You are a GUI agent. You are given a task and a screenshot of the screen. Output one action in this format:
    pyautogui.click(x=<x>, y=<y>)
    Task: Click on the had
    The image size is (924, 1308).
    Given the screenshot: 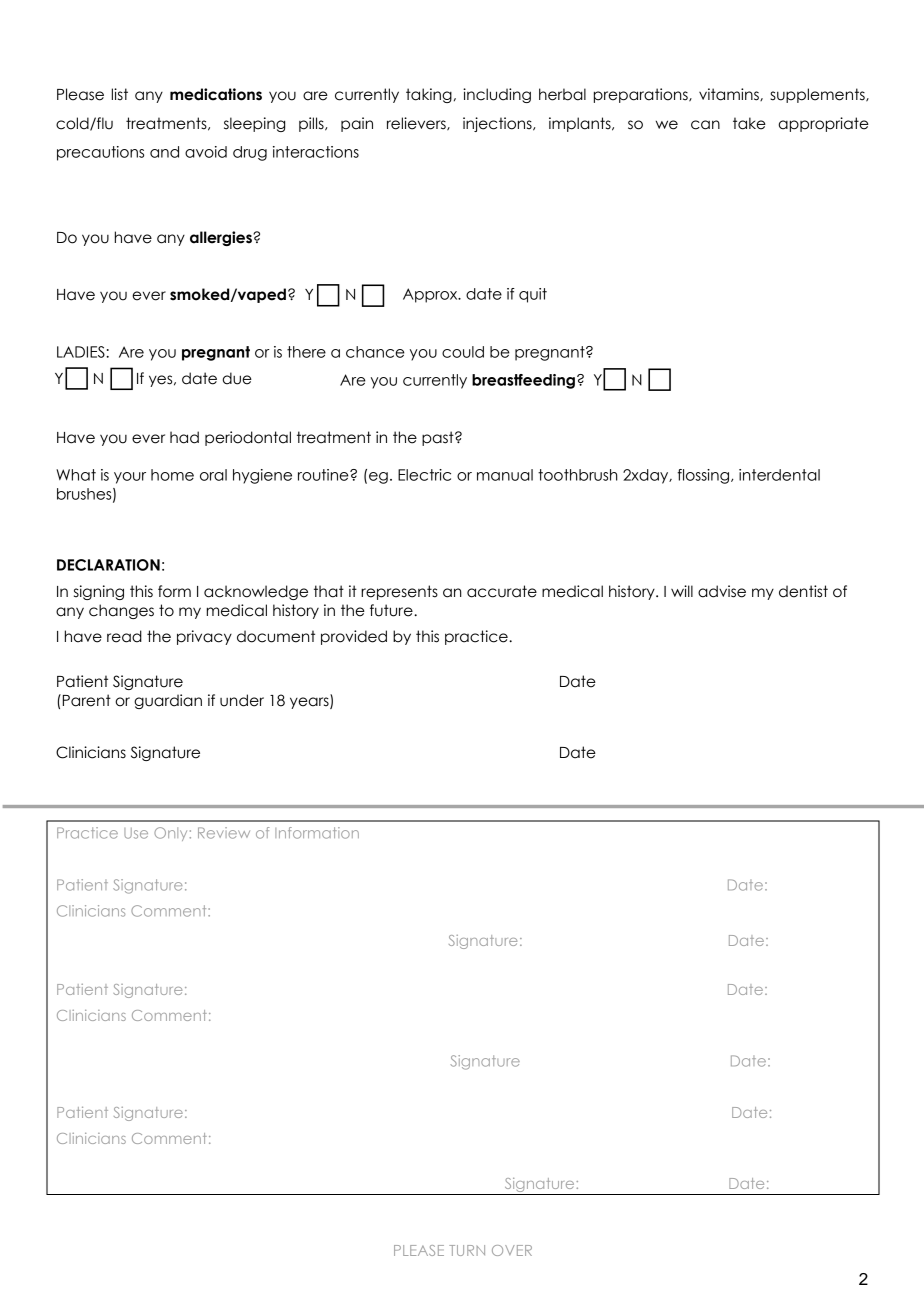 What is the action you would take?
    pyautogui.click(x=184, y=437)
